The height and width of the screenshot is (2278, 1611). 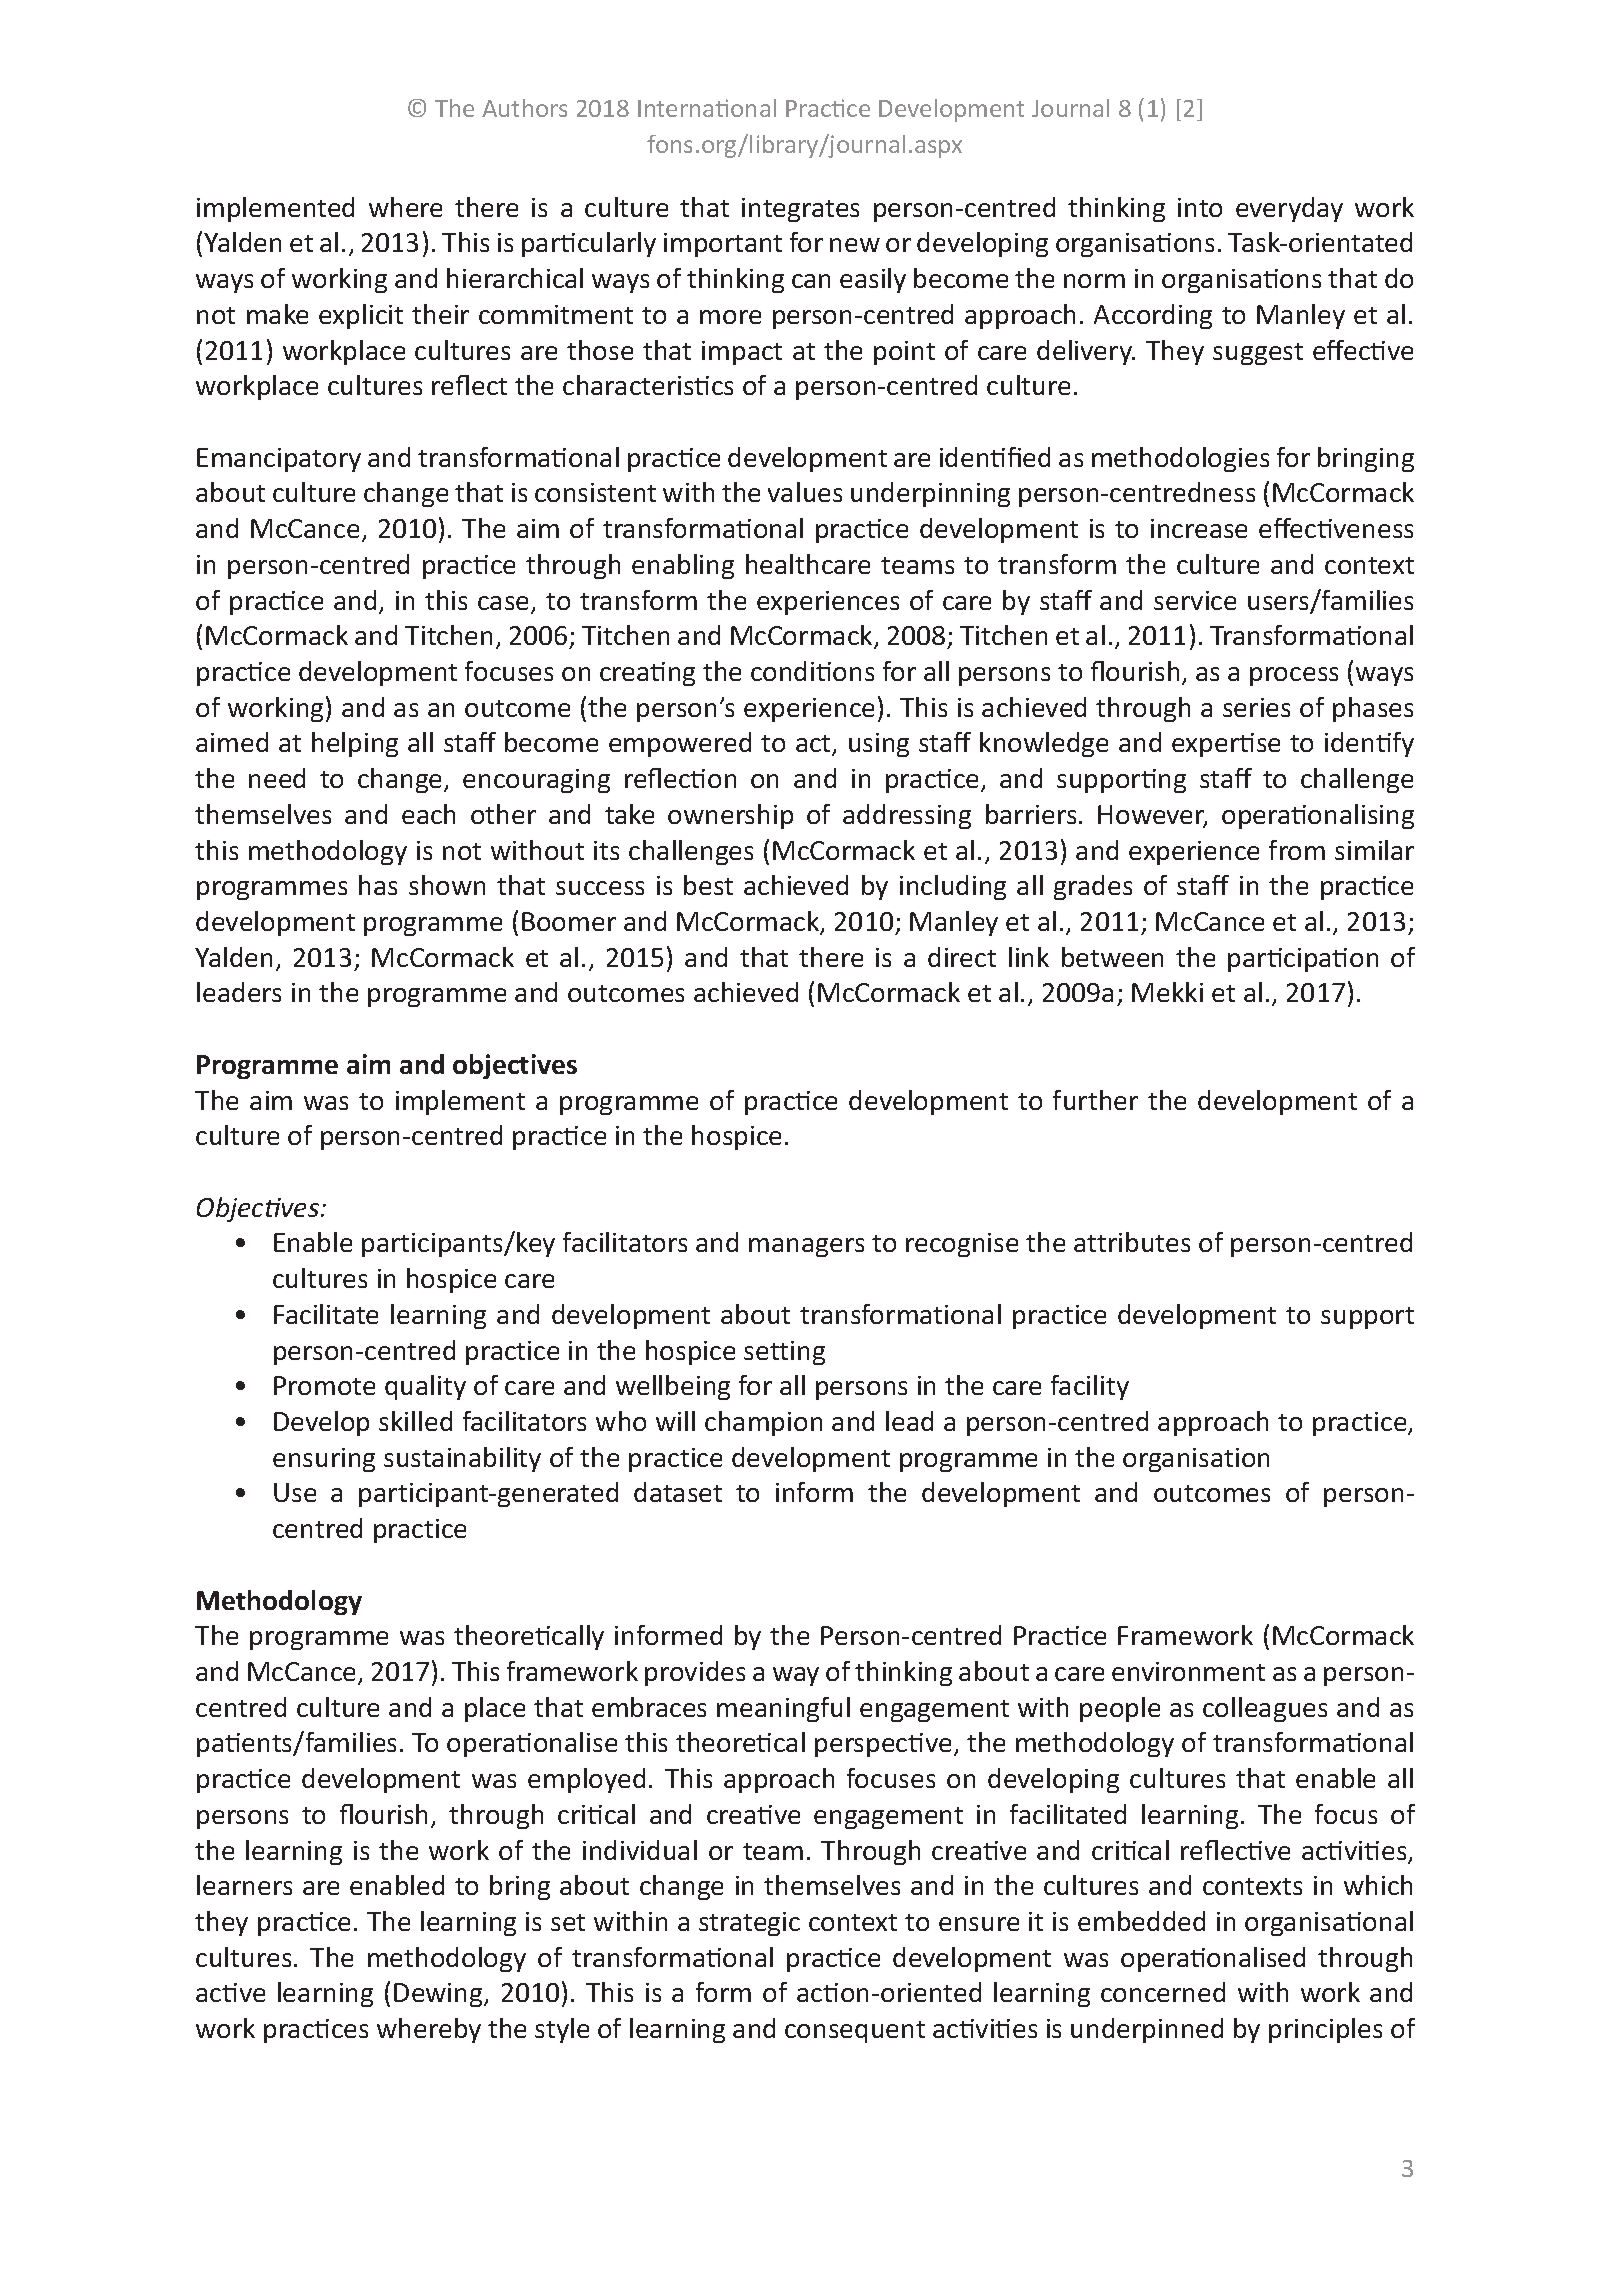 I want to click on participation, so click(x=1303, y=960).
